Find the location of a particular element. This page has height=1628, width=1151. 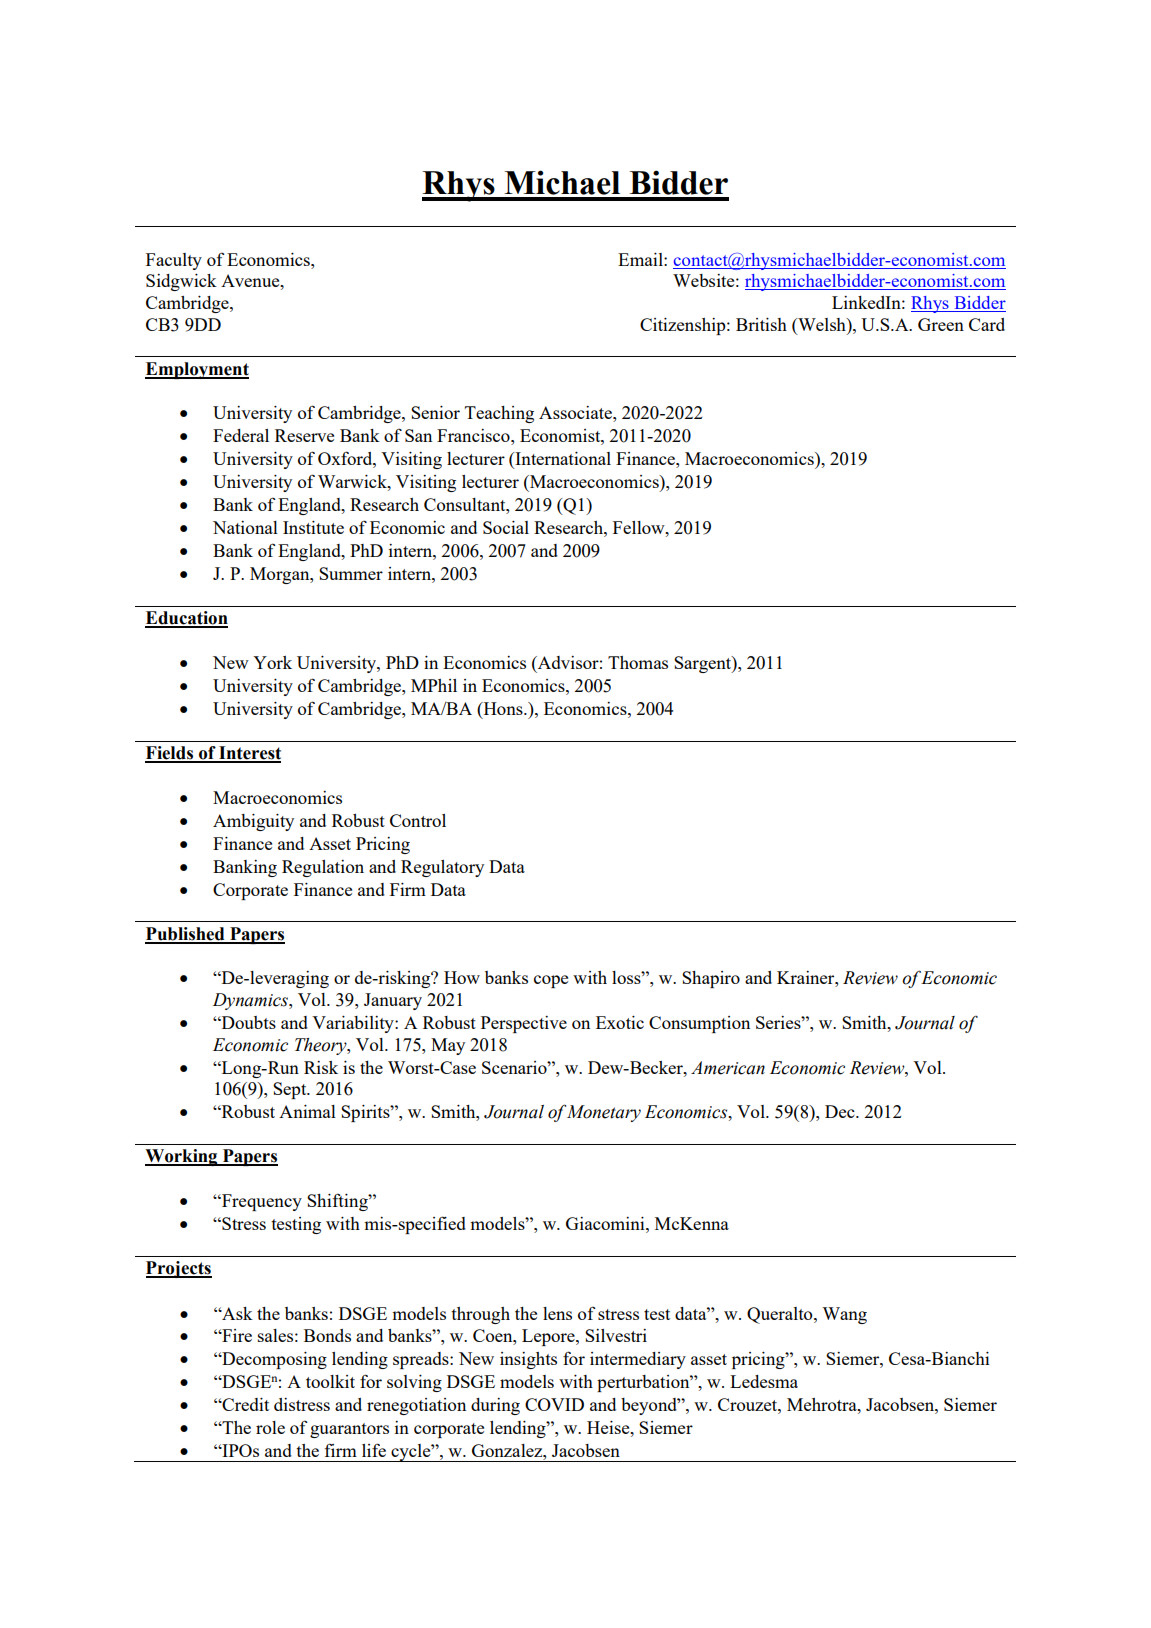

Thomas is located at coordinates (638, 662).
